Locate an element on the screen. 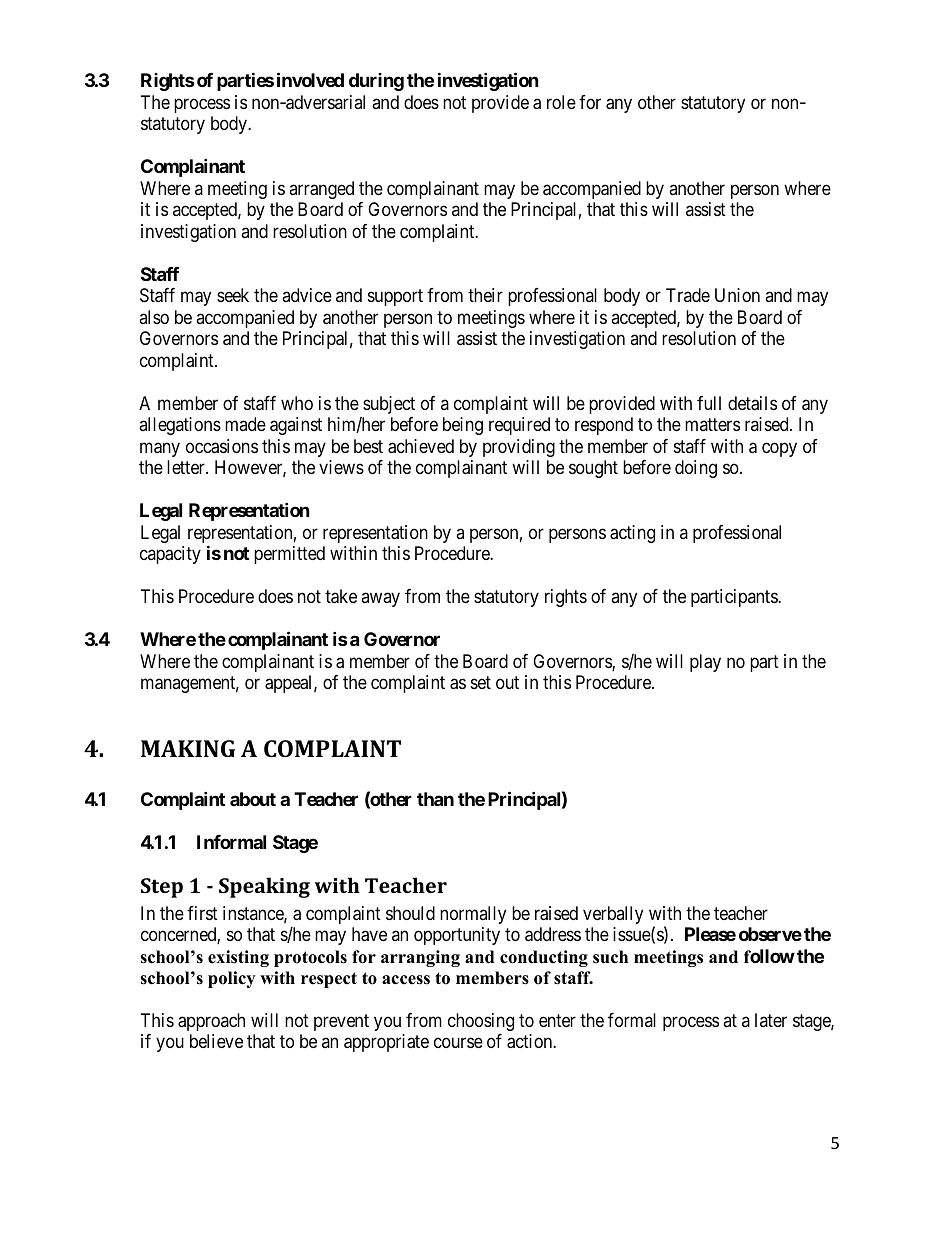 This screenshot has height=1233, width=952. MAKING is located at coordinates (188, 748).
